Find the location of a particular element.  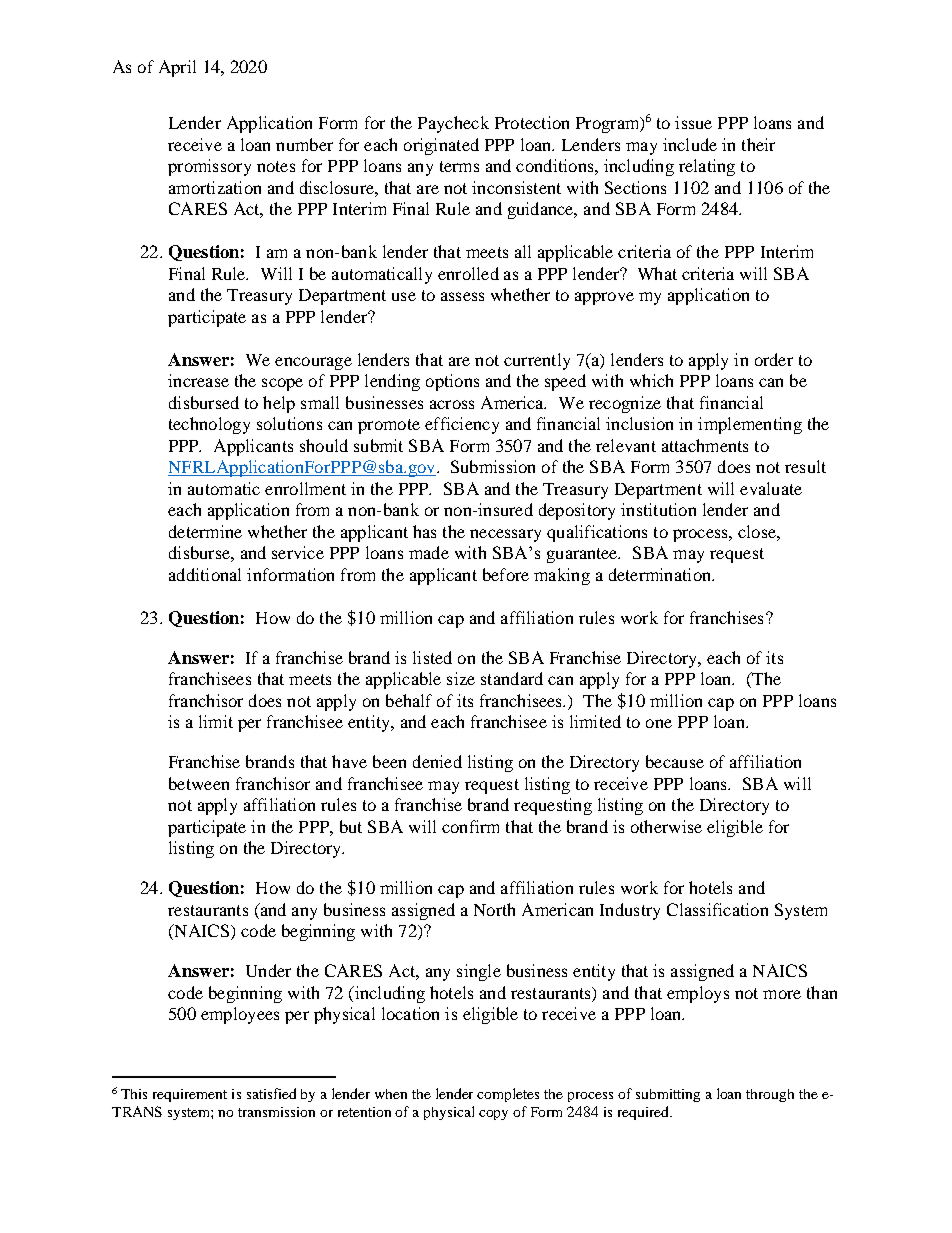

before is located at coordinates (506, 574).
